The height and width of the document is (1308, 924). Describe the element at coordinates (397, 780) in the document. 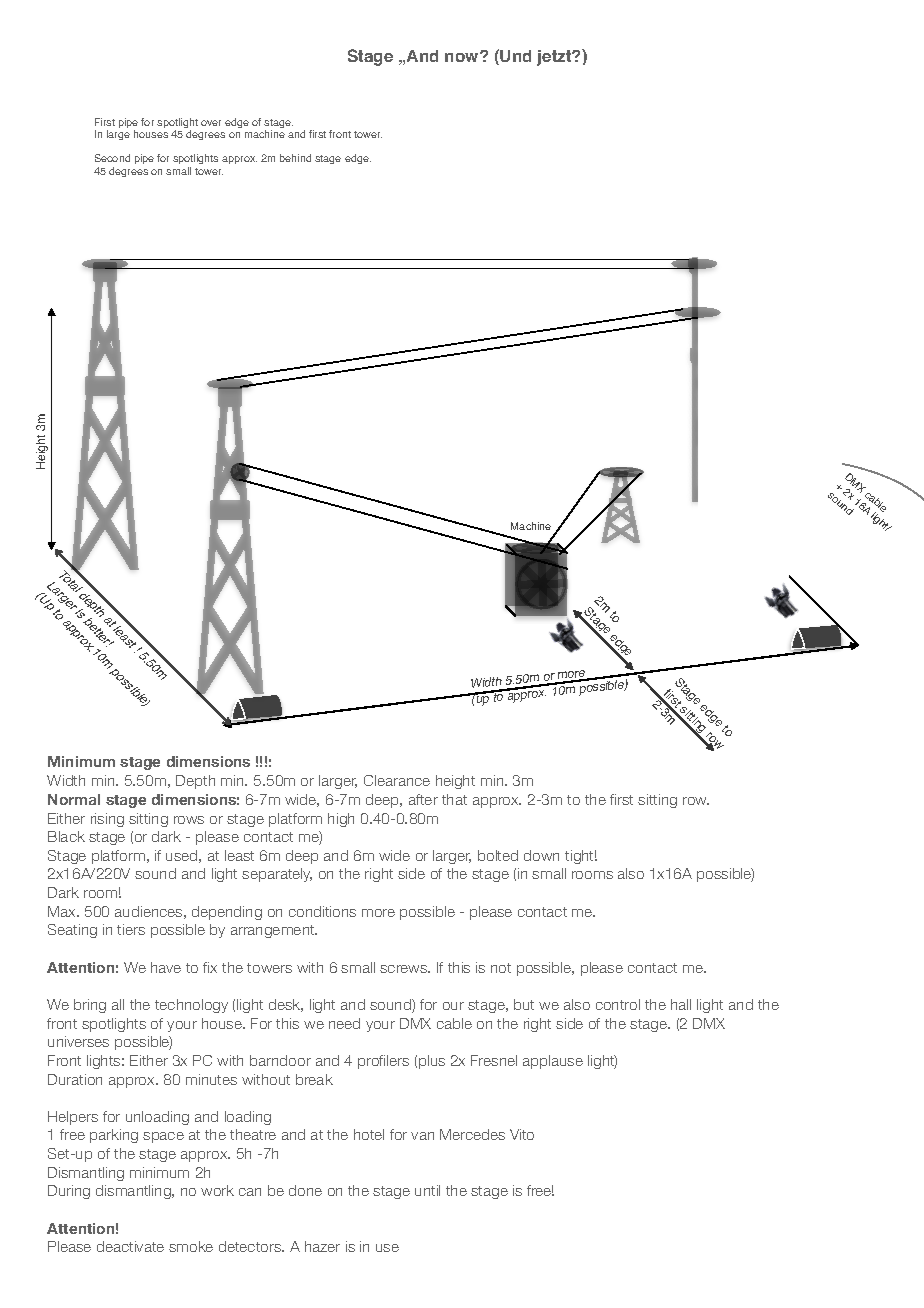

I see `Clearance` at that location.
